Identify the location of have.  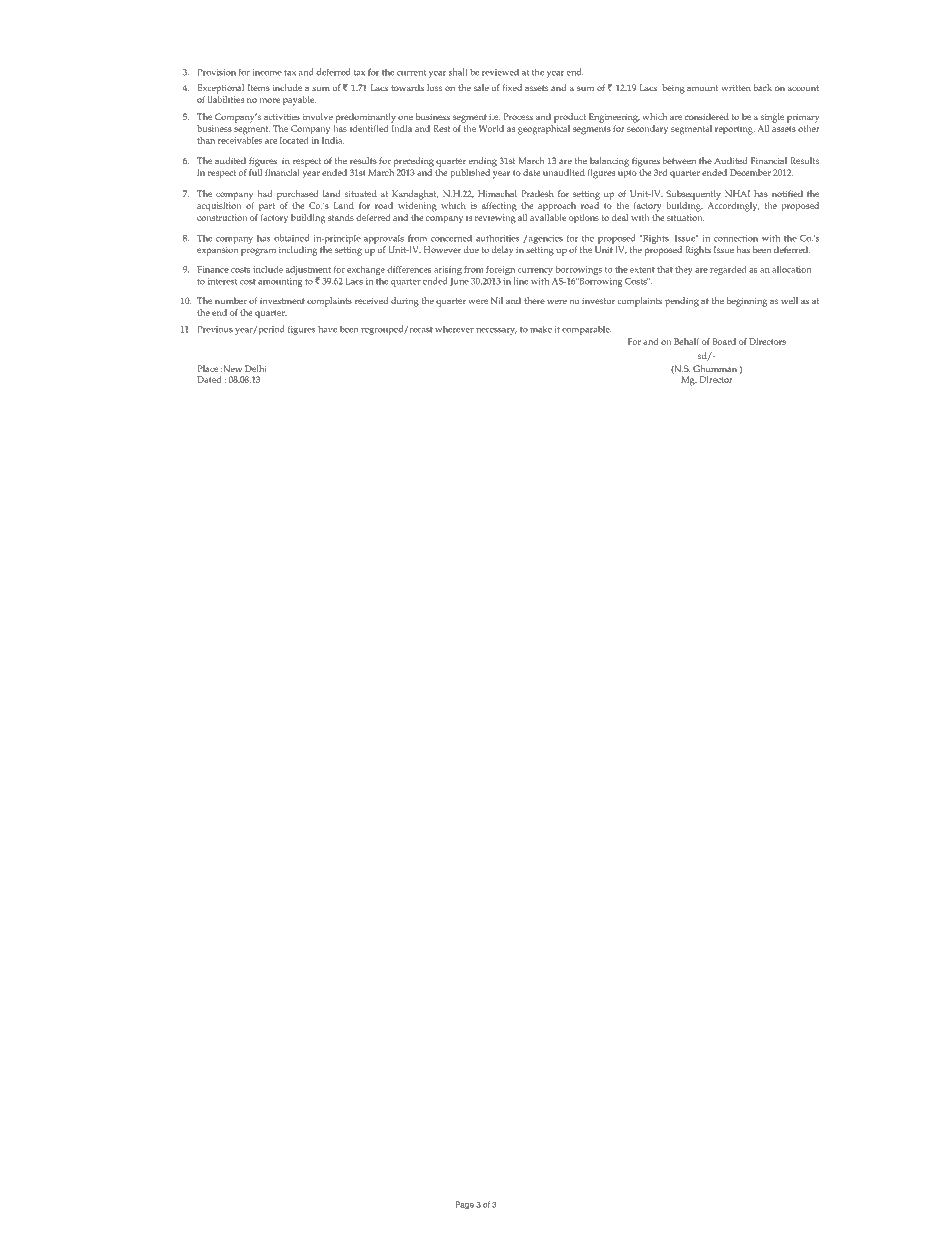
(327, 329).
